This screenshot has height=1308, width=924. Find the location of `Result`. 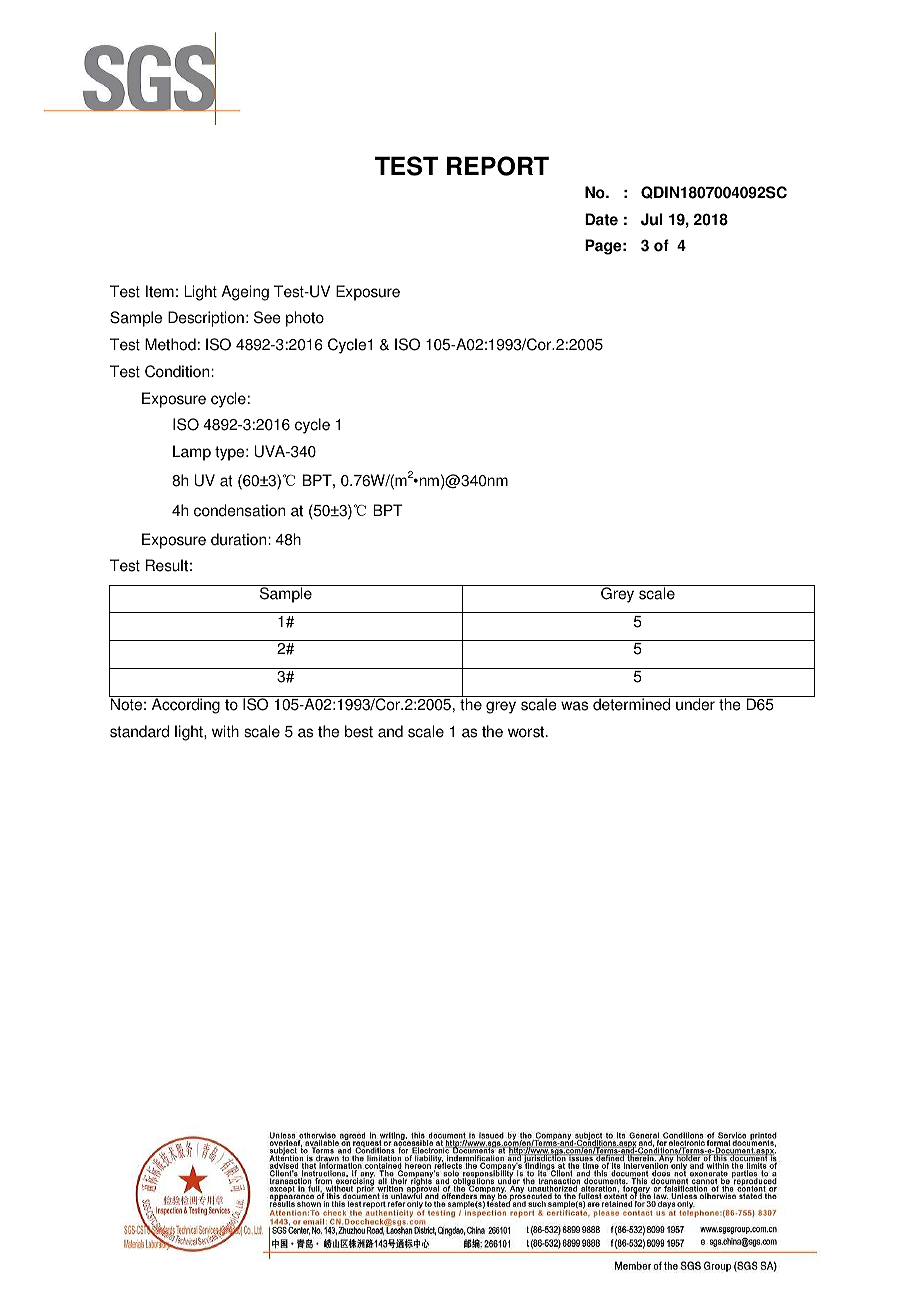

Result is located at coordinates (167, 565).
